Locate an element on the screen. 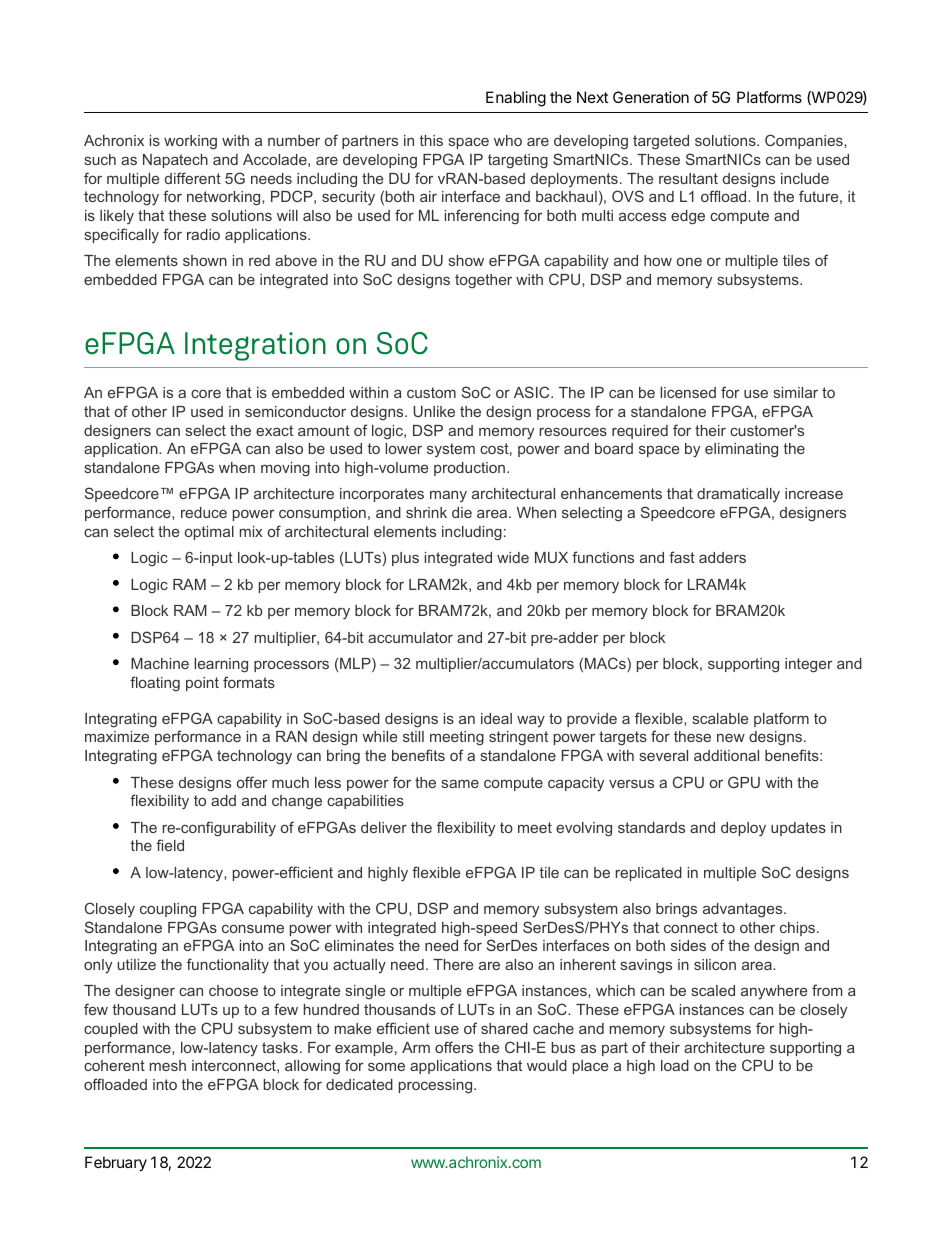 The height and width of the screenshot is (1233, 952). dramatically is located at coordinates (738, 495).
